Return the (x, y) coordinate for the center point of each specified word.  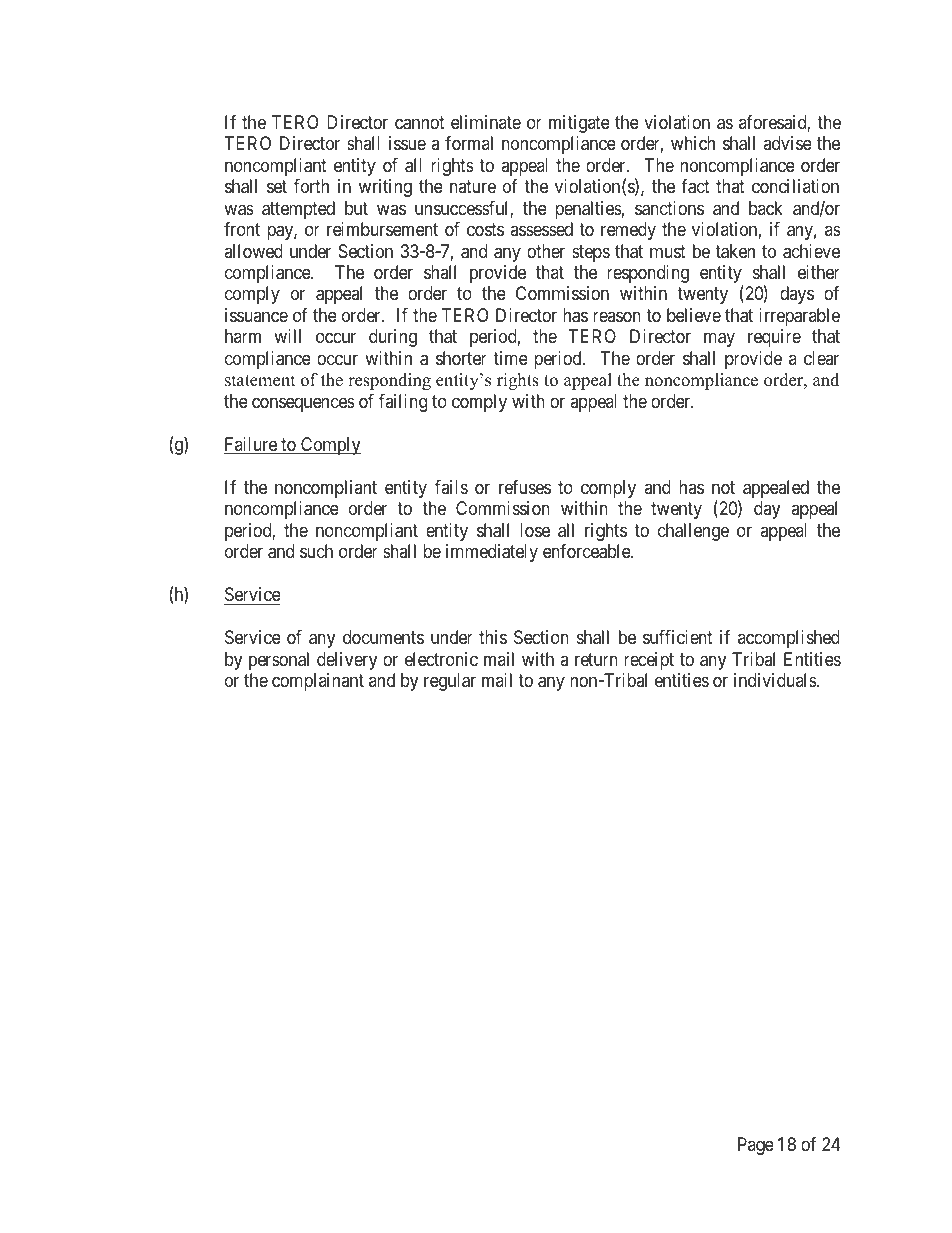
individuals (776, 680)
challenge (693, 532)
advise (787, 143)
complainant (318, 682)
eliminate (486, 122)
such (316, 551)
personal (279, 661)
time (510, 358)
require (774, 338)
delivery (347, 661)
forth (311, 186)
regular (450, 682)
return (596, 659)
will (287, 336)
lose (535, 530)
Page (756, 1146)
